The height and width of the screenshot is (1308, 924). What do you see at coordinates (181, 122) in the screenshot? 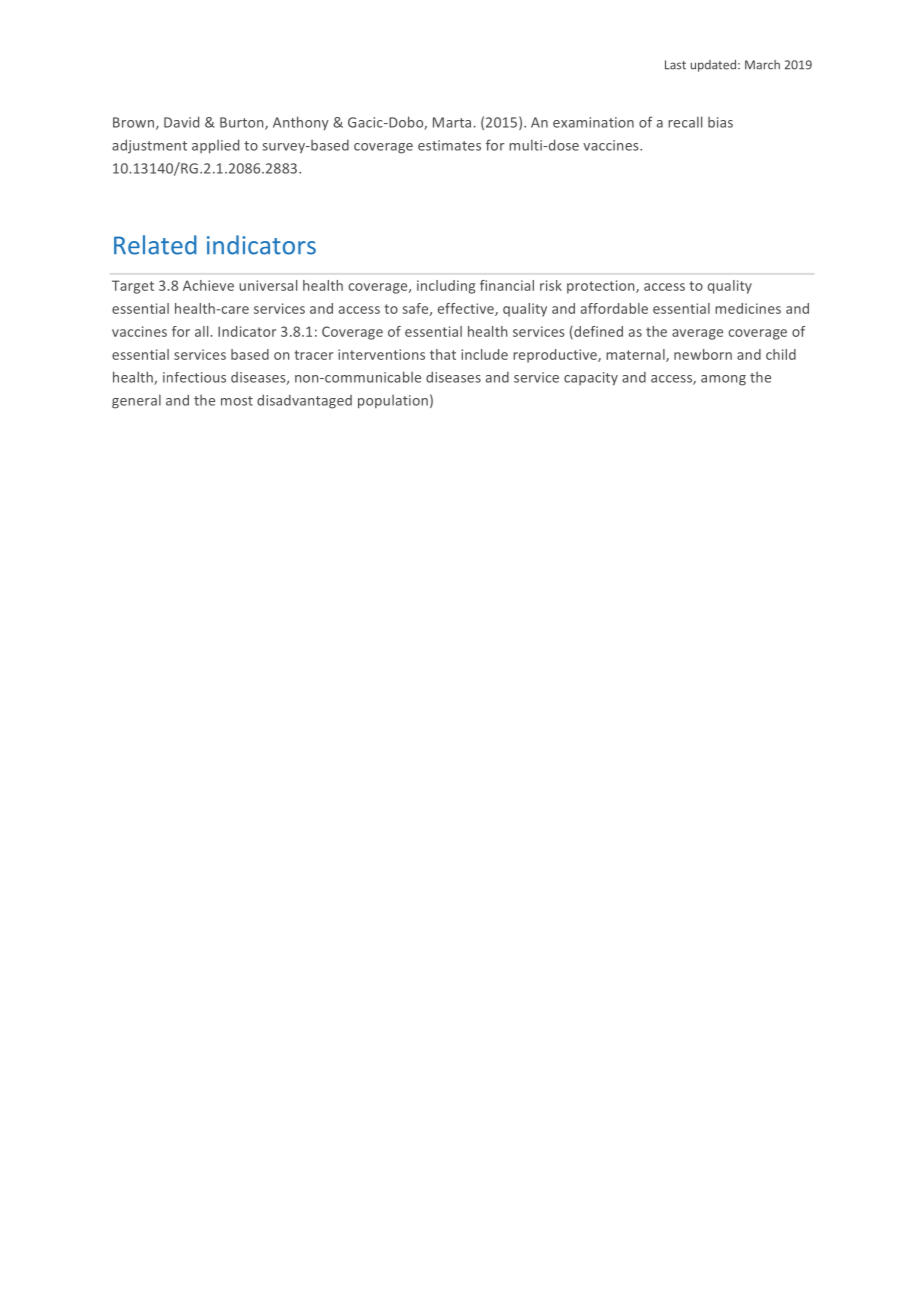
I see `David` at bounding box center [181, 122].
